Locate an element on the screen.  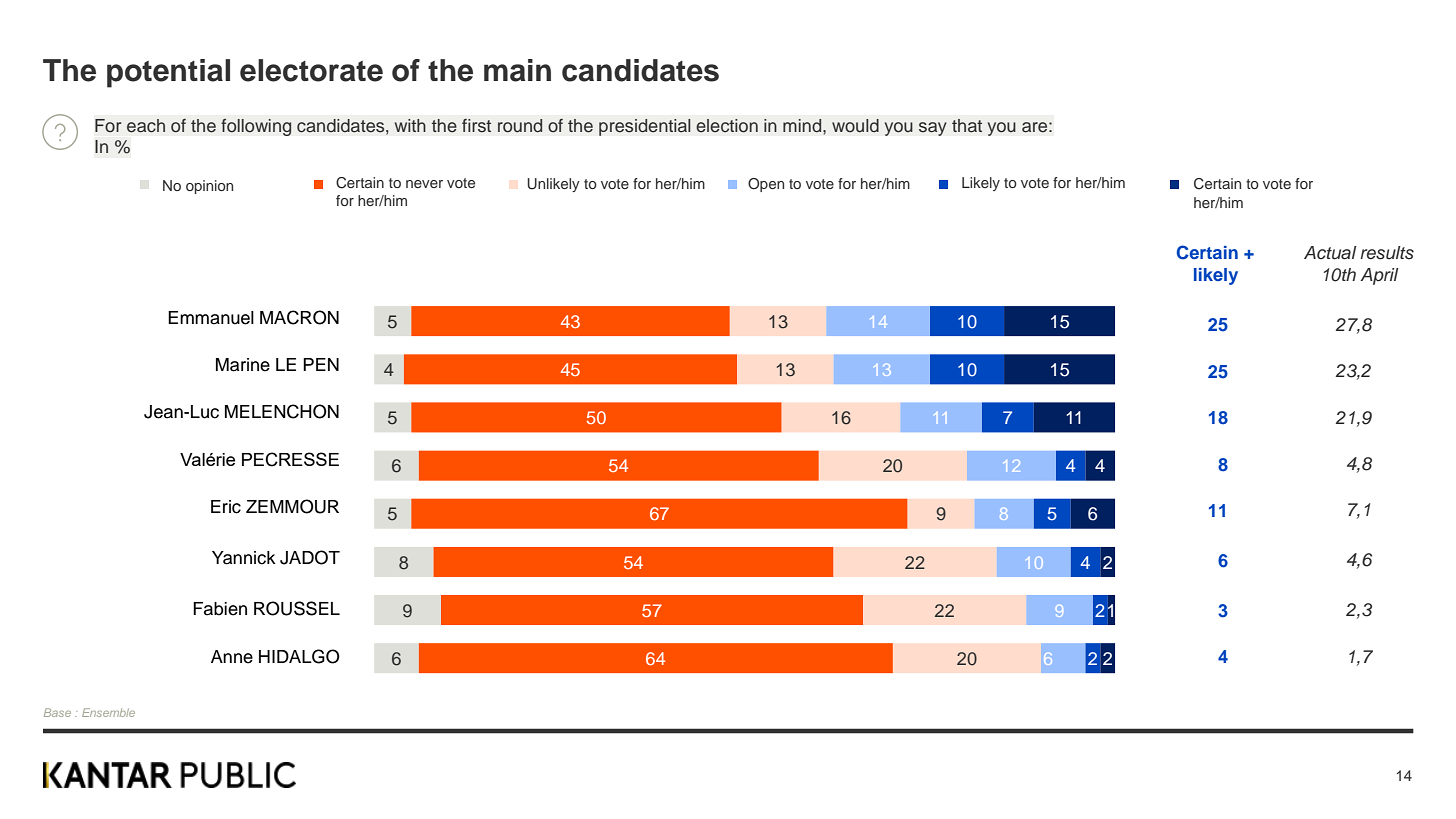
Actual is located at coordinates (1330, 253).
